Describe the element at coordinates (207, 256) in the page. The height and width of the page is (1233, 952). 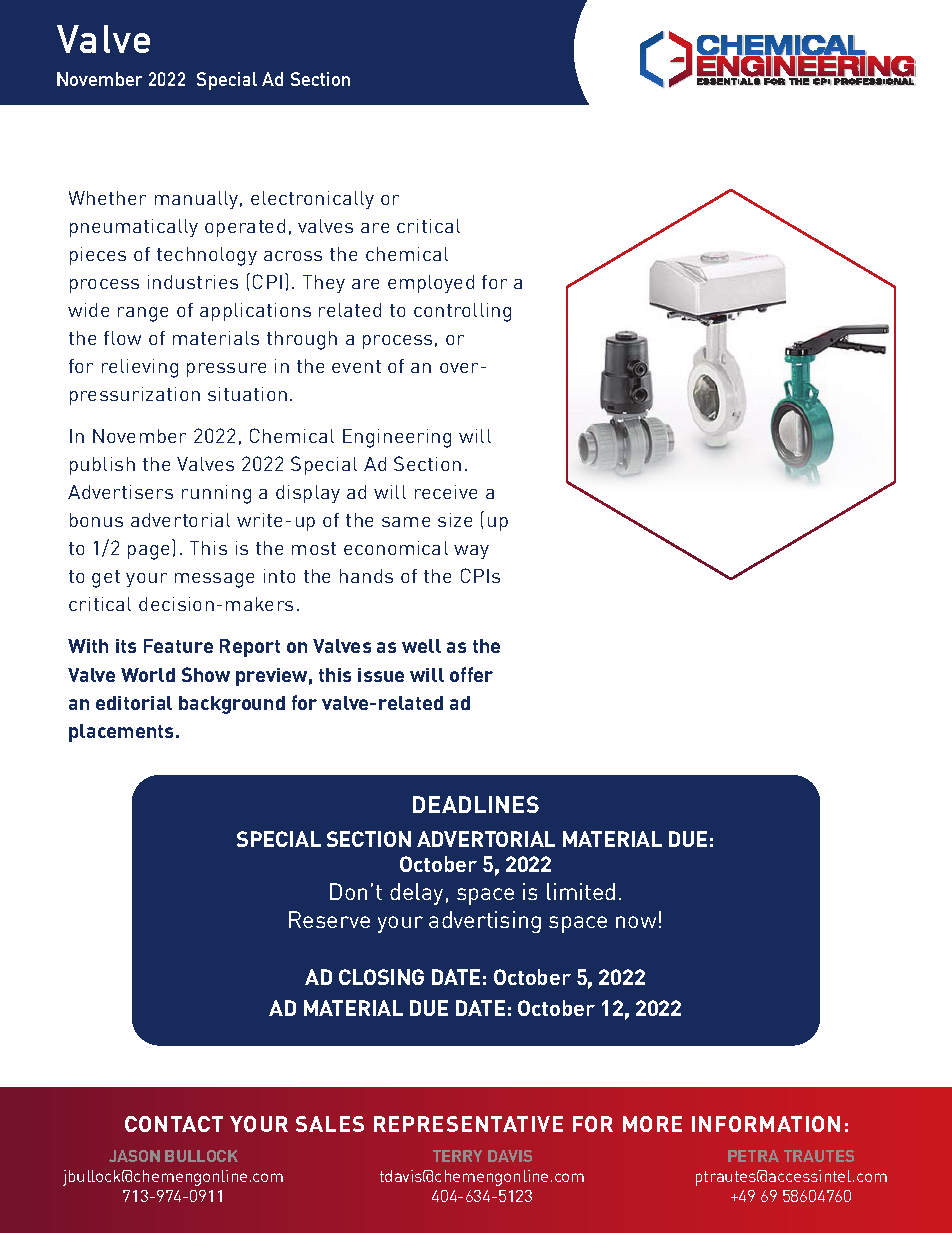
I see `technology` at that location.
